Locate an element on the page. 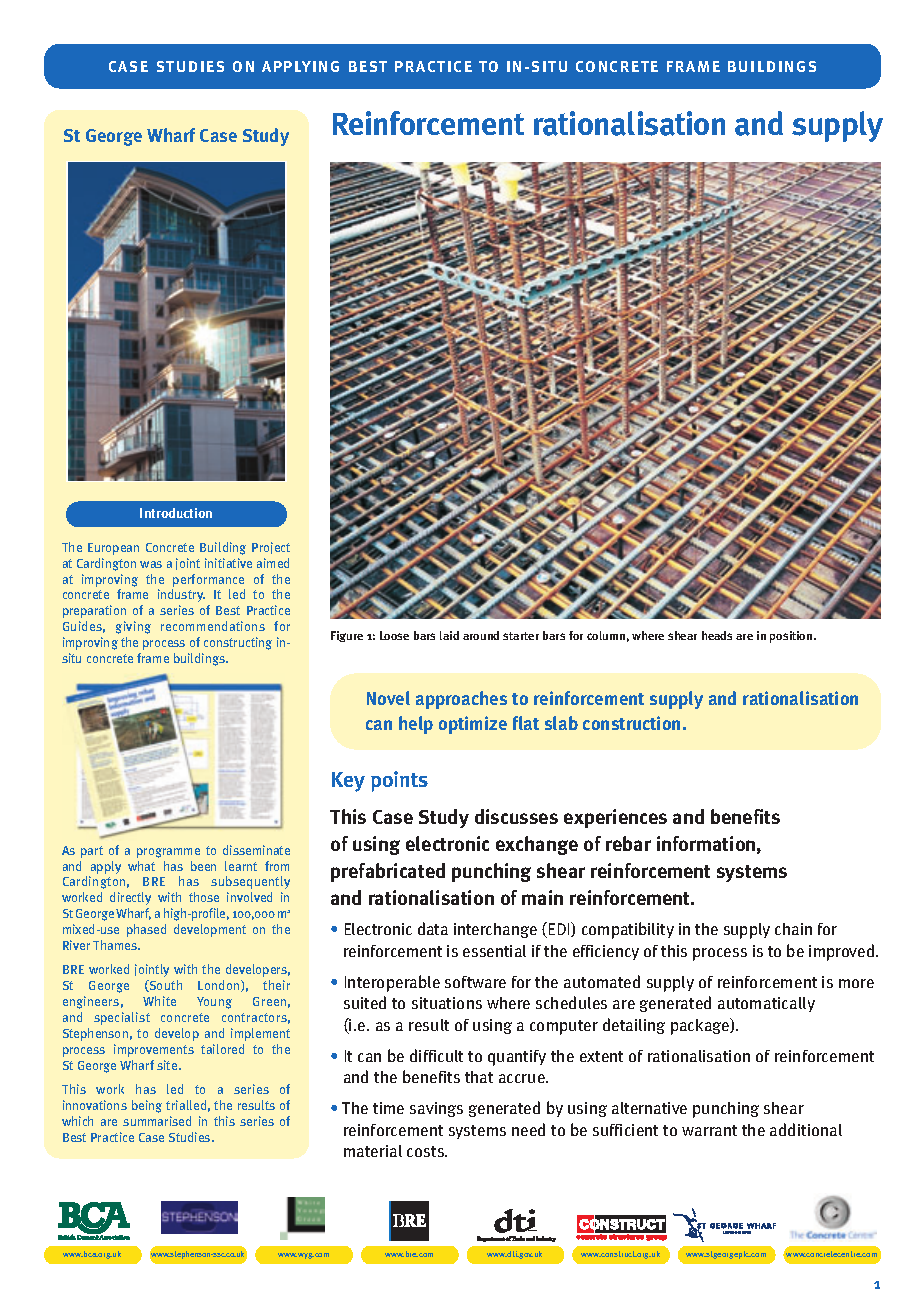  phased is located at coordinates (146, 930).
